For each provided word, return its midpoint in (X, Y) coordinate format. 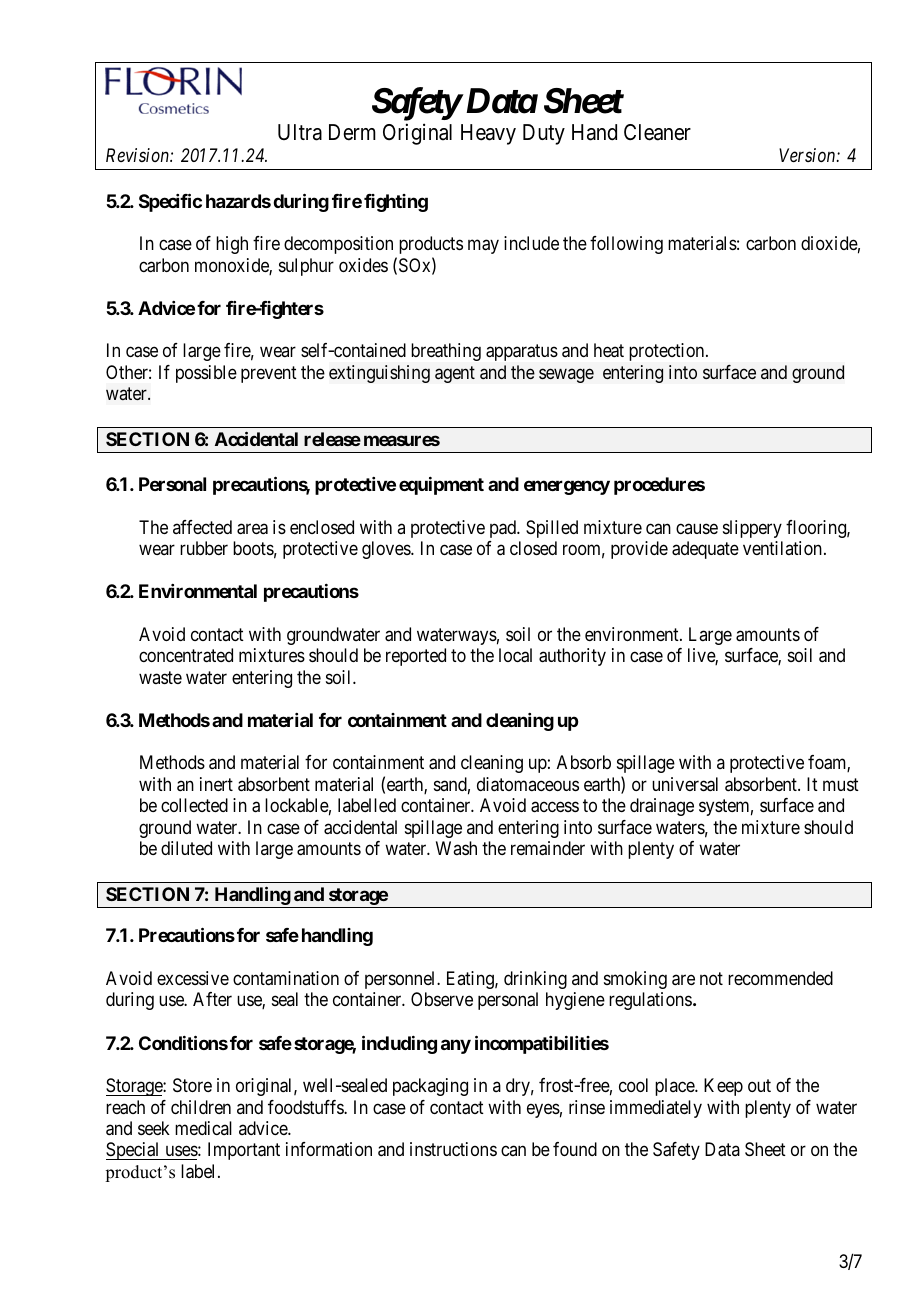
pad (504, 529)
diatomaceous (528, 784)
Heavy (488, 134)
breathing (446, 352)
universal (685, 784)
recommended (780, 978)
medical (203, 1128)
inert (216, 784)
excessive (193, 978)
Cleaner (657, 132)
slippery (752, 529)
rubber (204, 548)
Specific (170, 202)
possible (206, 374)
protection (668, 352)
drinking (535, 980)
